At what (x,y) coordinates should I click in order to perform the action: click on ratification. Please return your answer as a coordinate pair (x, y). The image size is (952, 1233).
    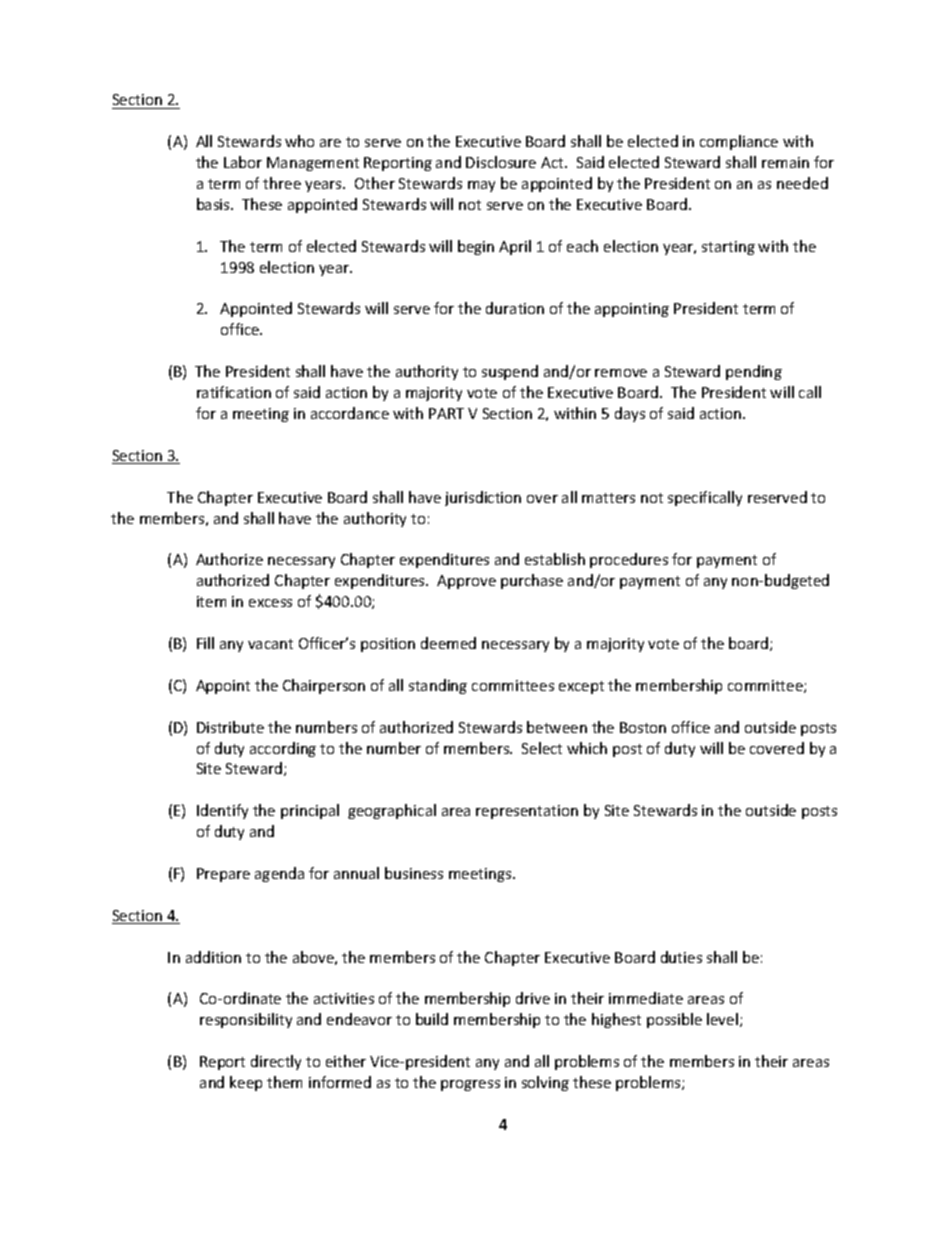
    Looking at the image, I should click on (234, 392).
